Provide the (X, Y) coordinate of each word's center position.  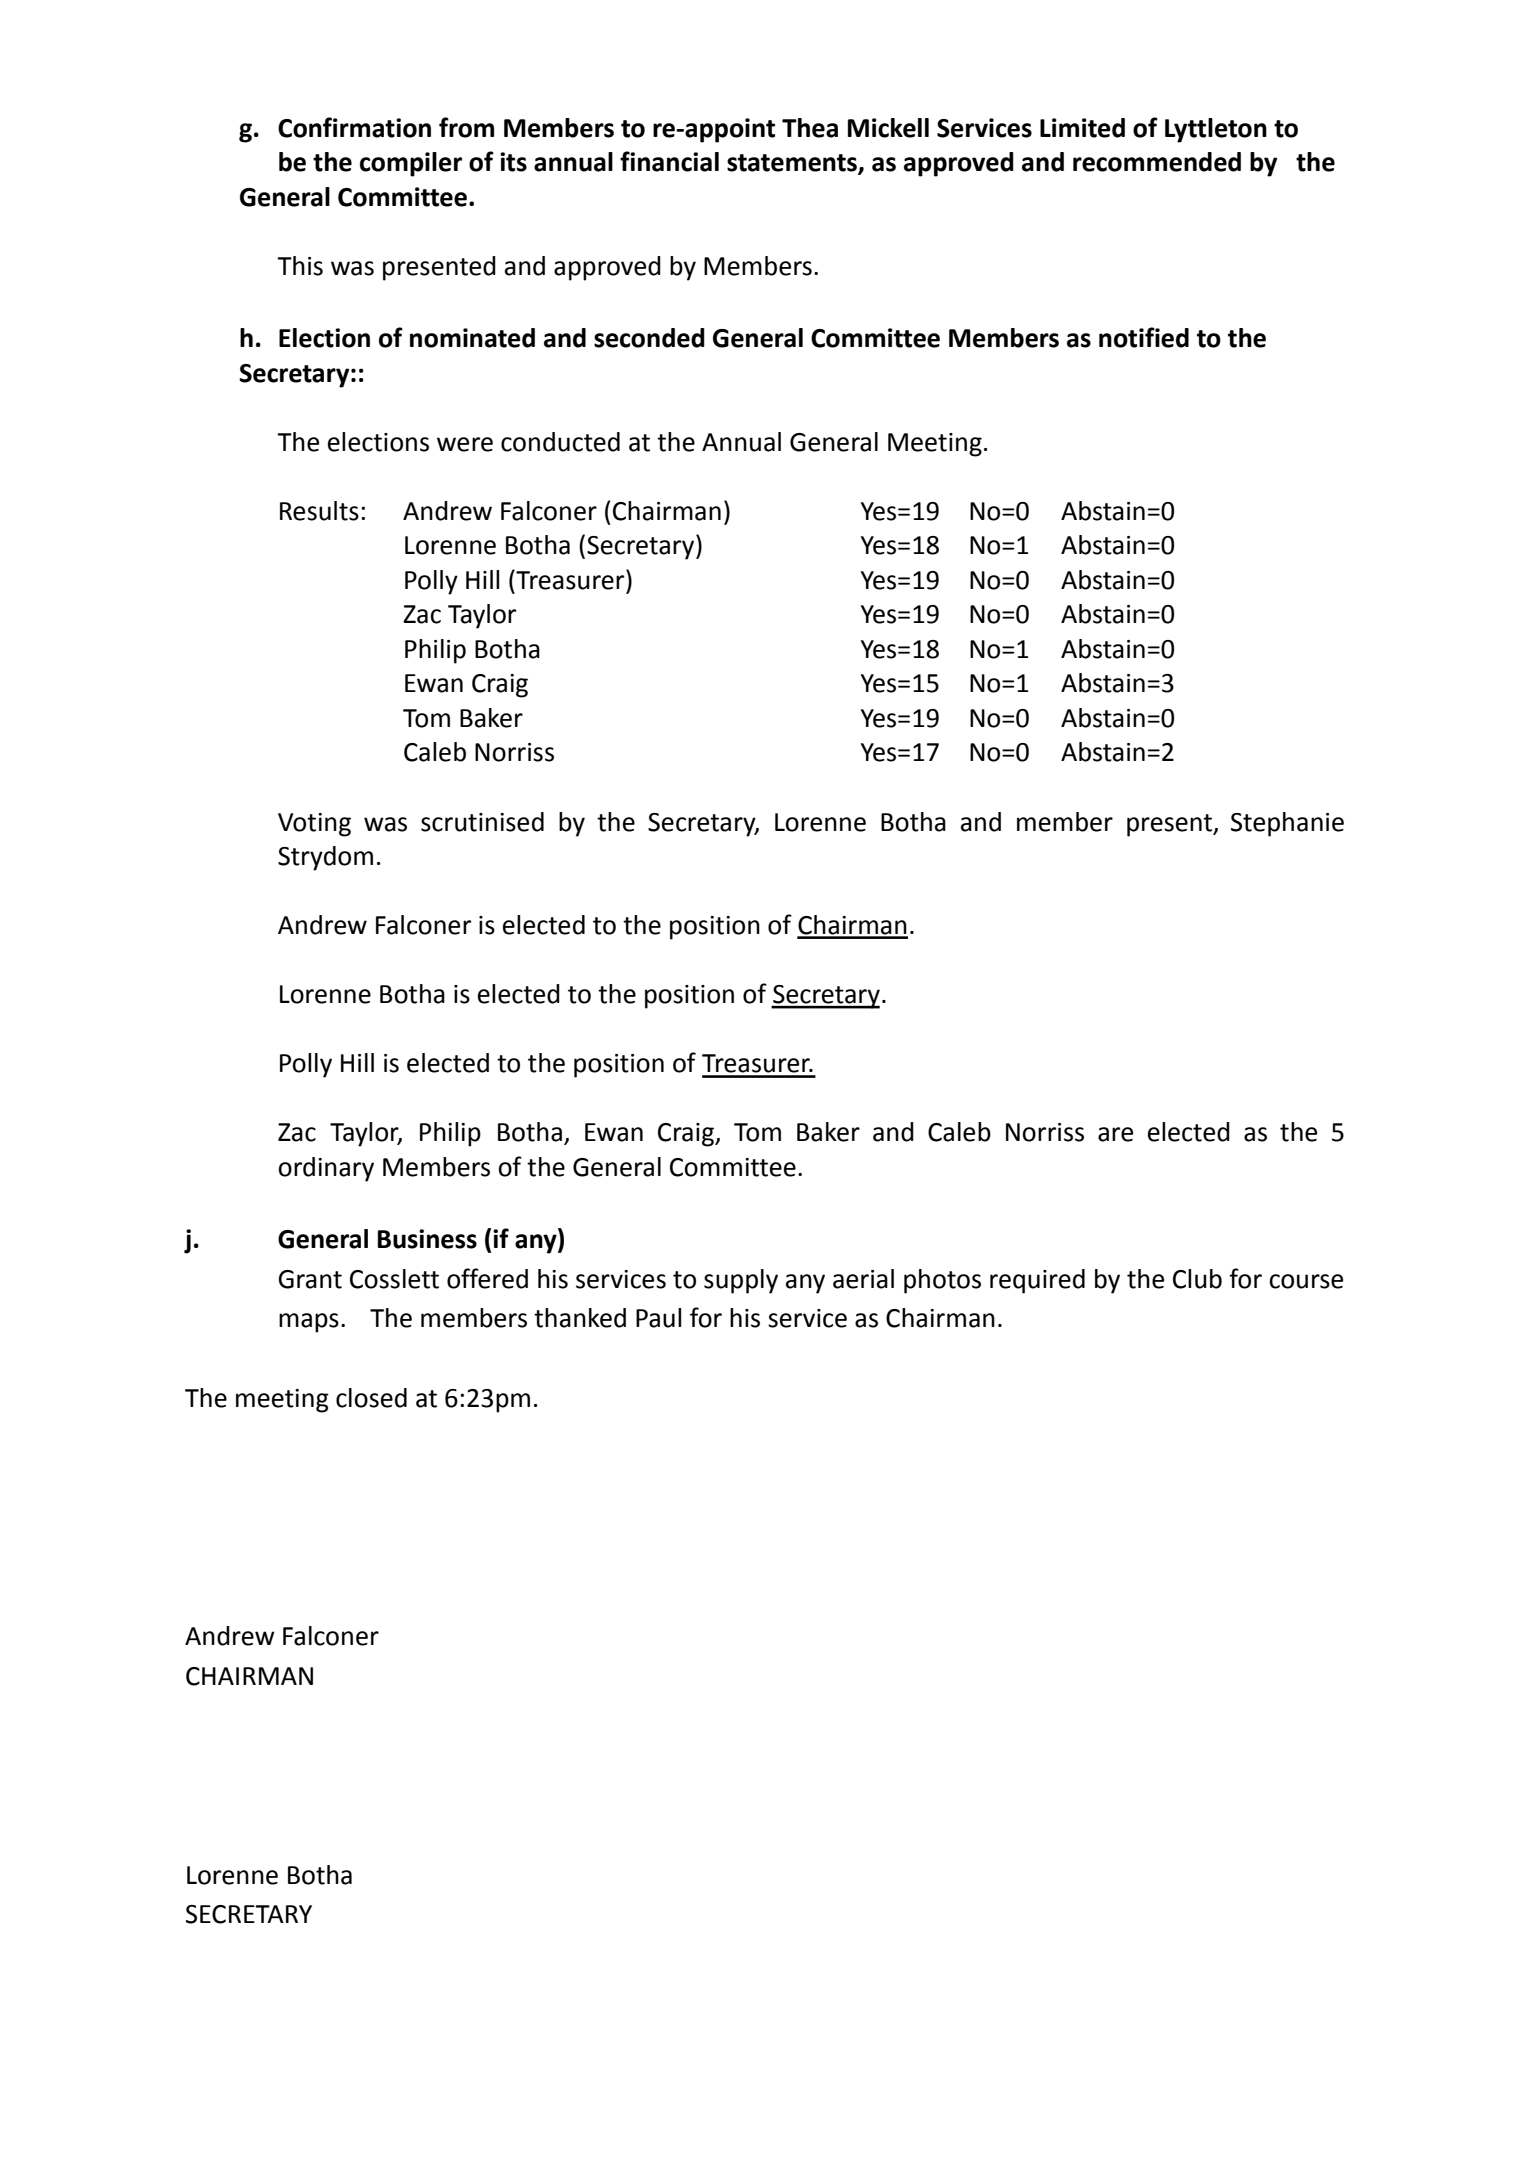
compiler (411, 164)
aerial (863, 1279)
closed (371, 1398)
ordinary (326, 1169)
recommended (1157, 162)
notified (1144, 337)
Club (1197, 1279)
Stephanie (1287, 824)
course (1306, 1281)
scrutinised (482, 822)
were (465, 444)
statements (793, 164)
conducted (560, 442)
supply (741, 1281)
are (1115, 1134)
